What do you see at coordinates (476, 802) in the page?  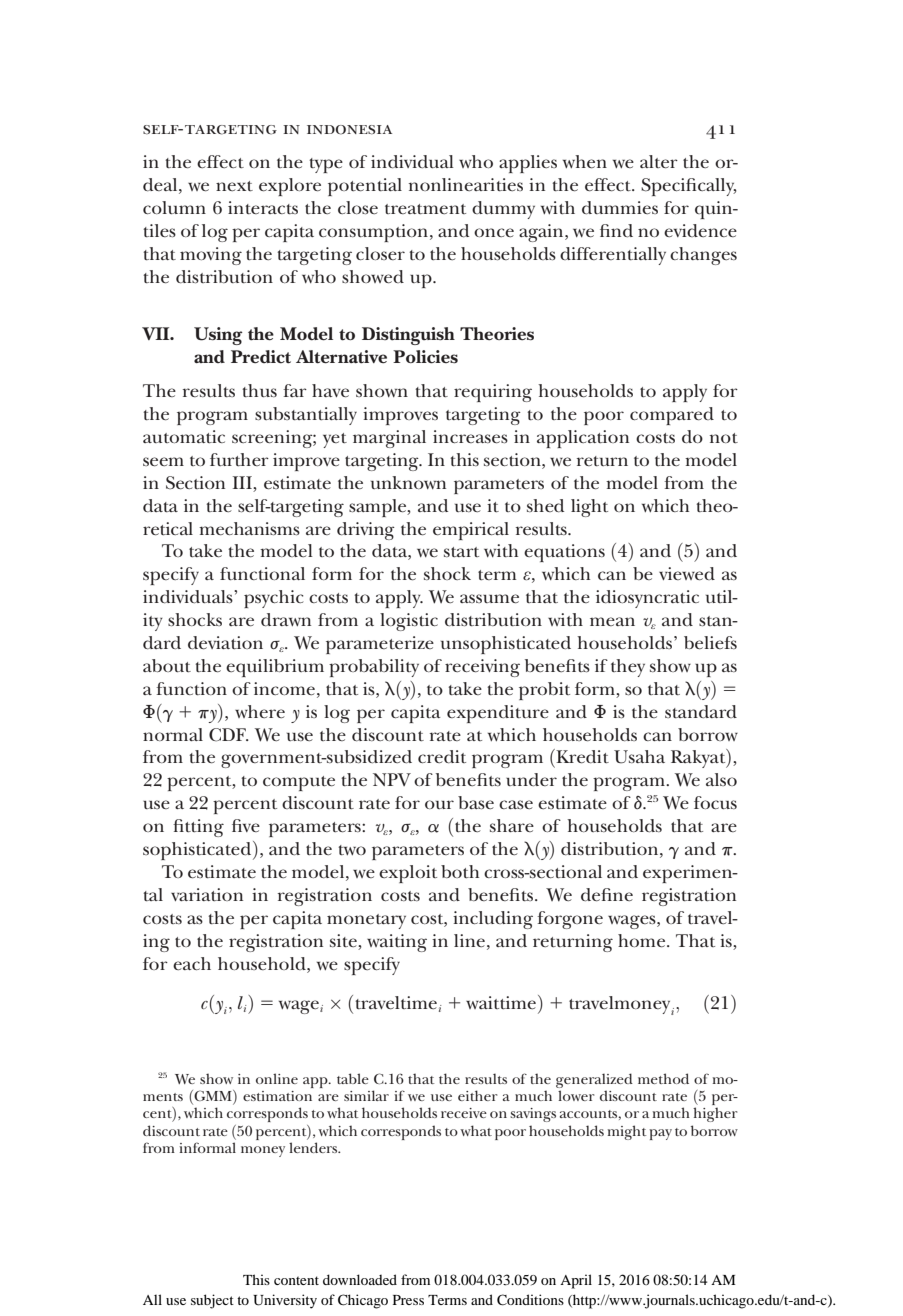 I see `base` at bounding box center [476, 802].
